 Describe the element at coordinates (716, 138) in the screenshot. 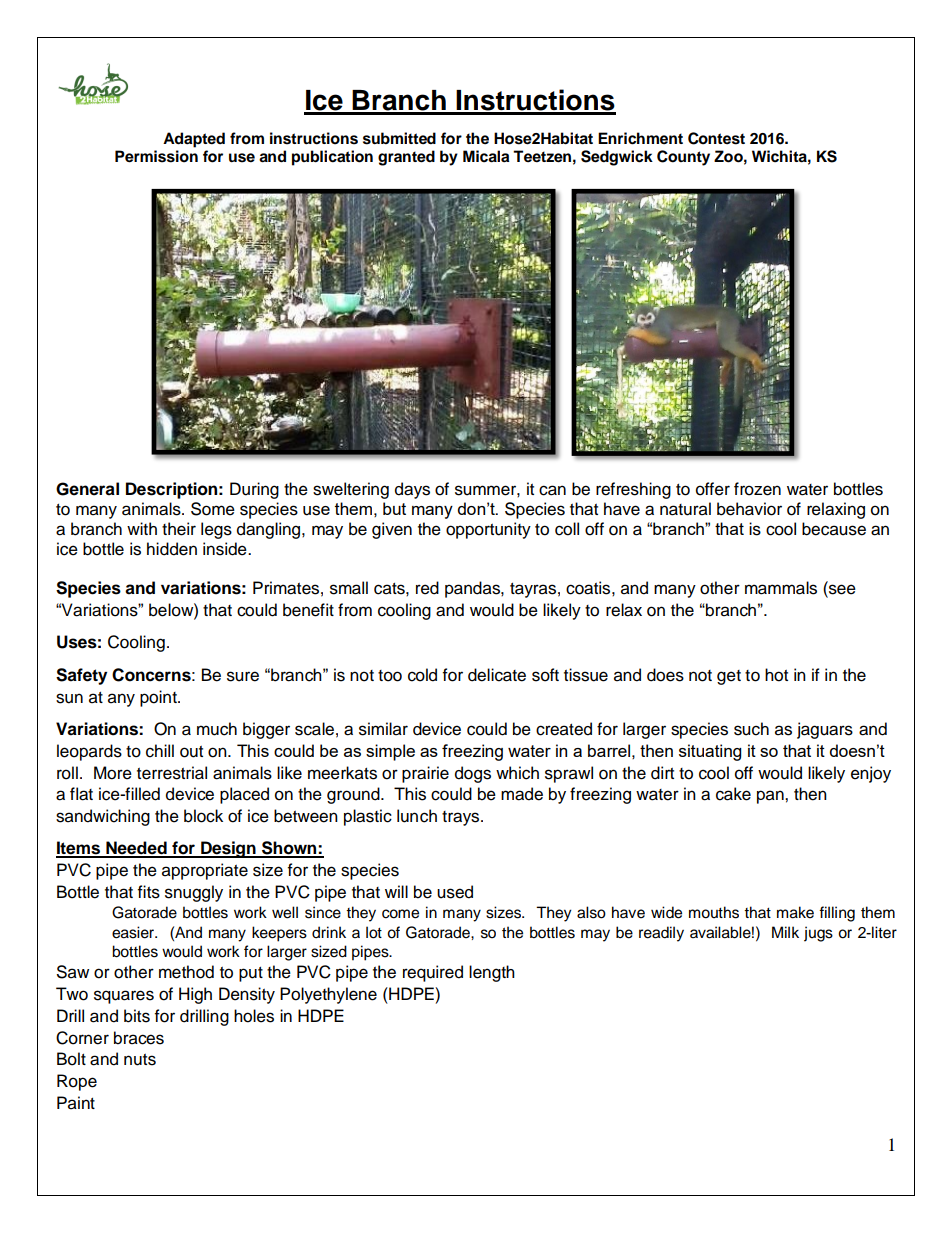

I see `Contest` at that location.
